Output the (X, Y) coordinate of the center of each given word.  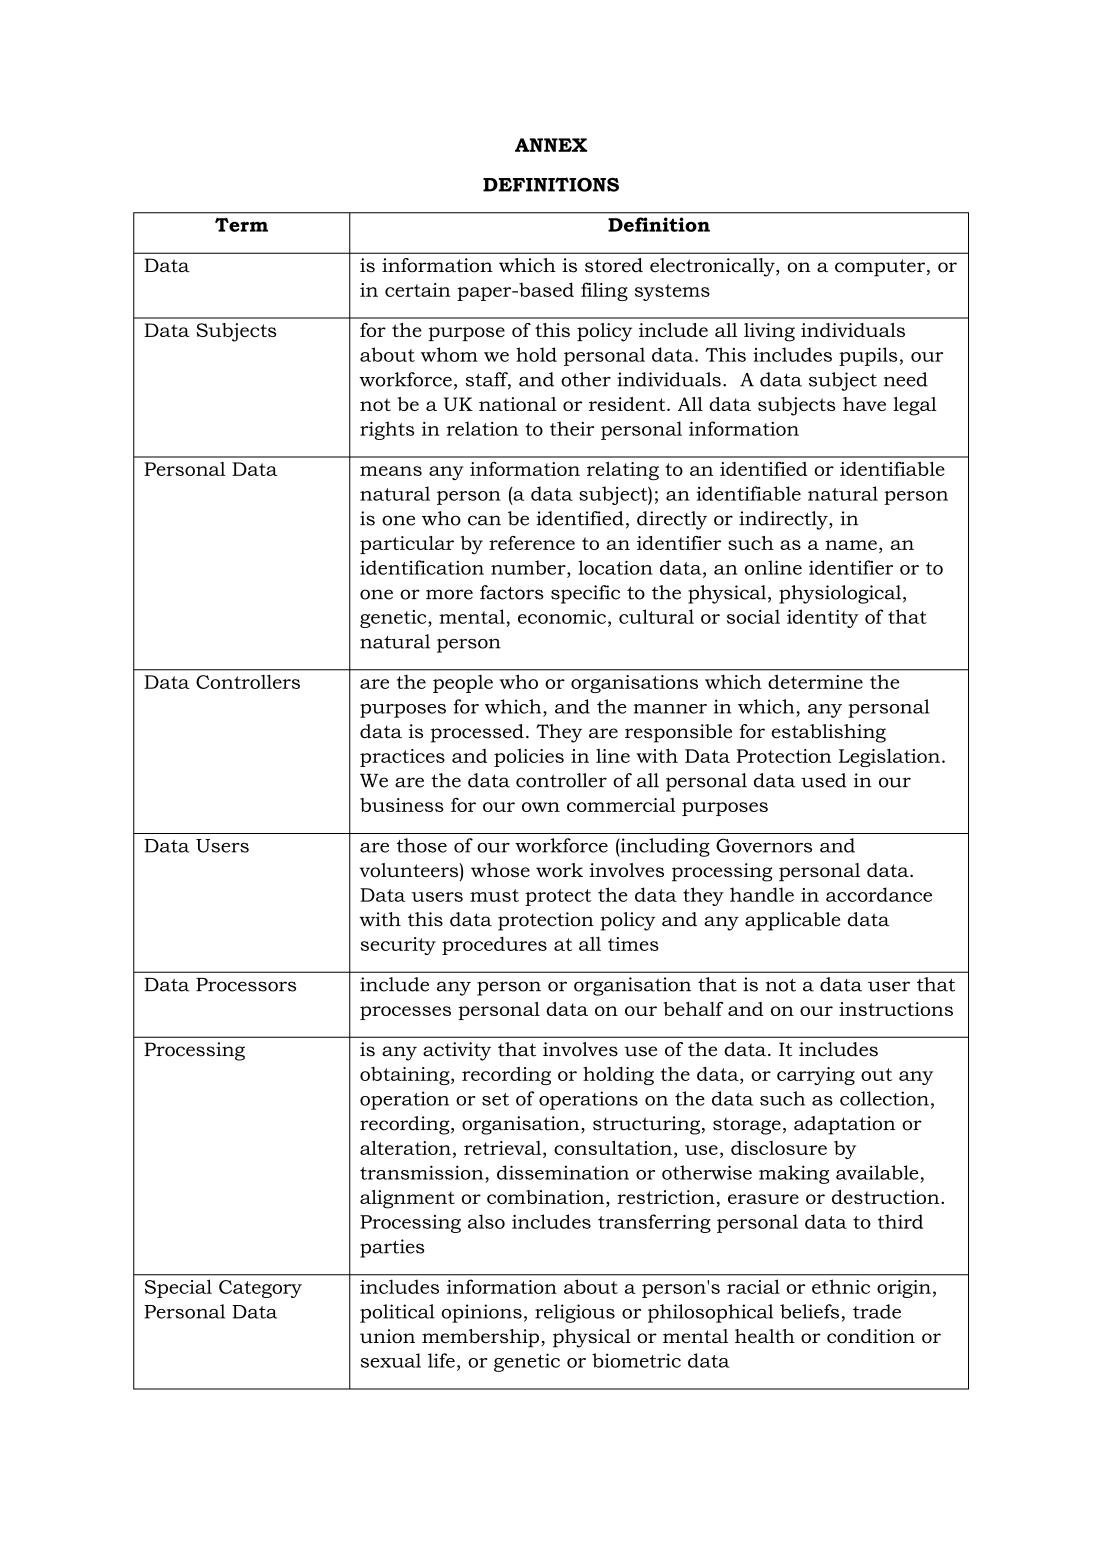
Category (260, 1289)
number (529, 567)
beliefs (809, 1311)
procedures (494, 945)
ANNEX (551, 145)
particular (407, 545)
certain (418, 290)
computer (880, 268)
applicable (792, 921)
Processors (246, 985)
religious (575, 1313)
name (851, 545)
